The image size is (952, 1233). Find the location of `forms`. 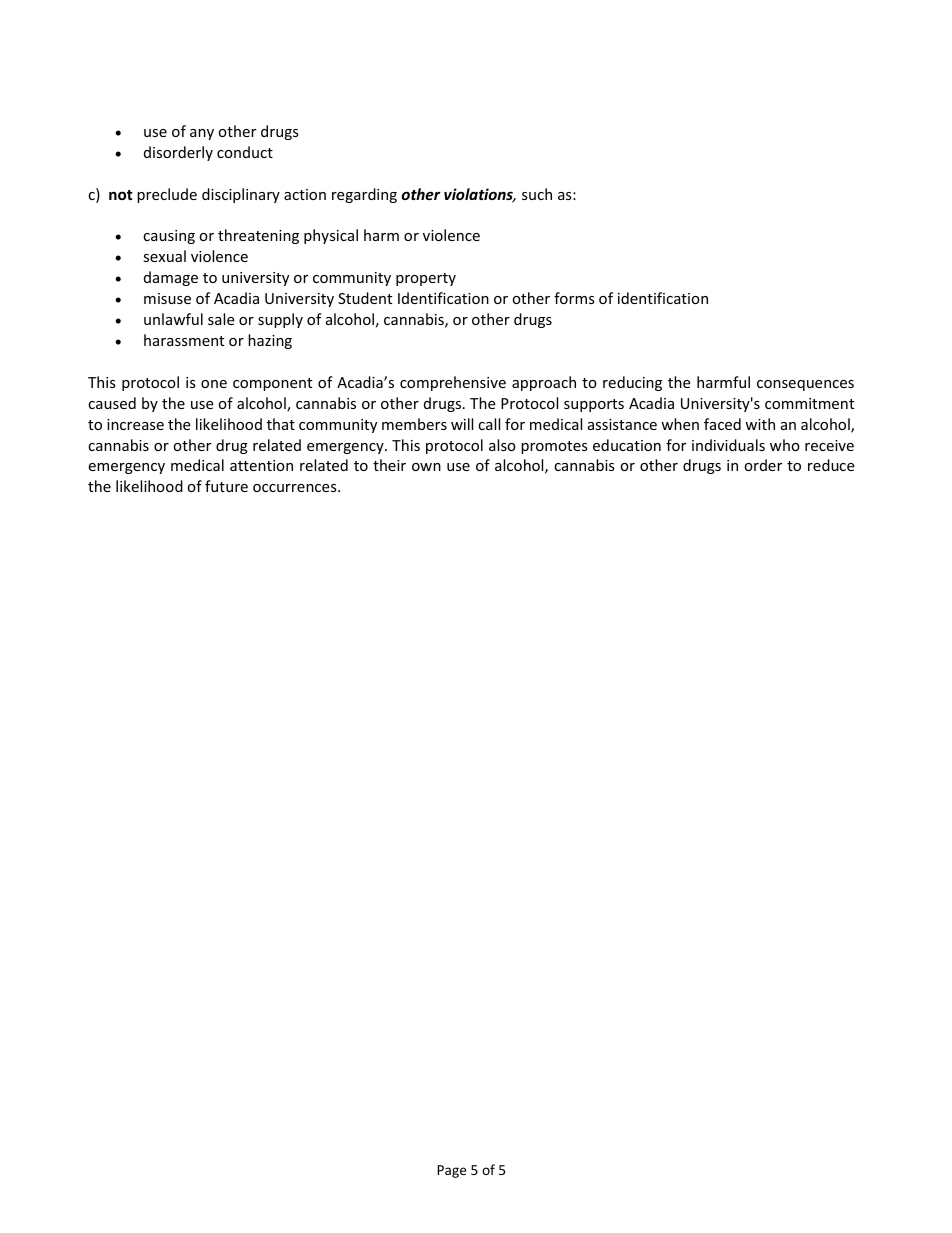

forms is located at coordinates (574, 298).
